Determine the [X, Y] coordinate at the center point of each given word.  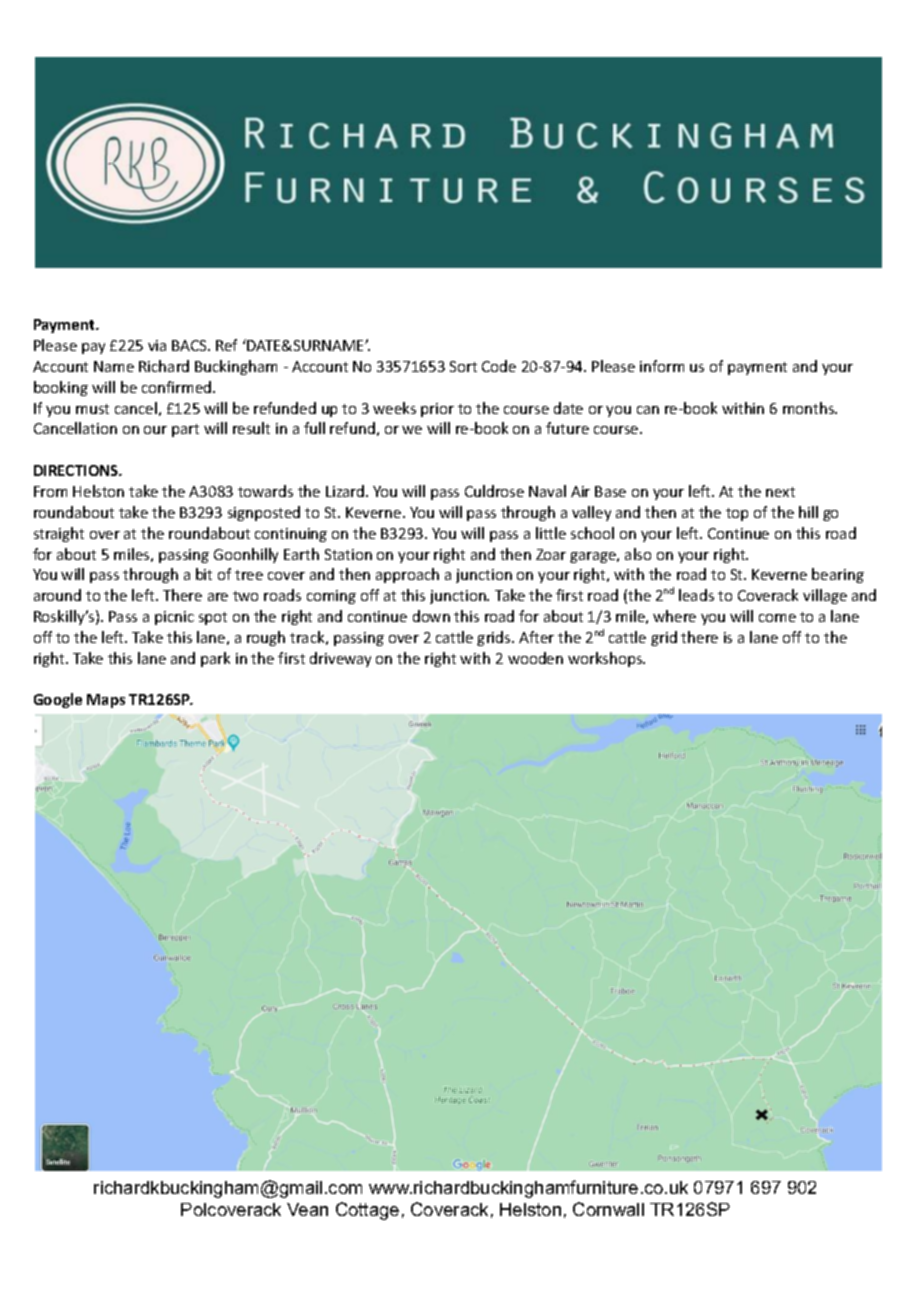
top [737, 514]
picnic [174, 618]
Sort [463, 366]
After [536, 637]
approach [407, 575]
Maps [106, 701]
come [777, 618]
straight [59, 534]
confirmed [178, 387]
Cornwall [608, 1209]
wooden [535, 658]
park [215, 659]
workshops [606, 659]
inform [662, 366]
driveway [340, 659]
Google [58, 700]
